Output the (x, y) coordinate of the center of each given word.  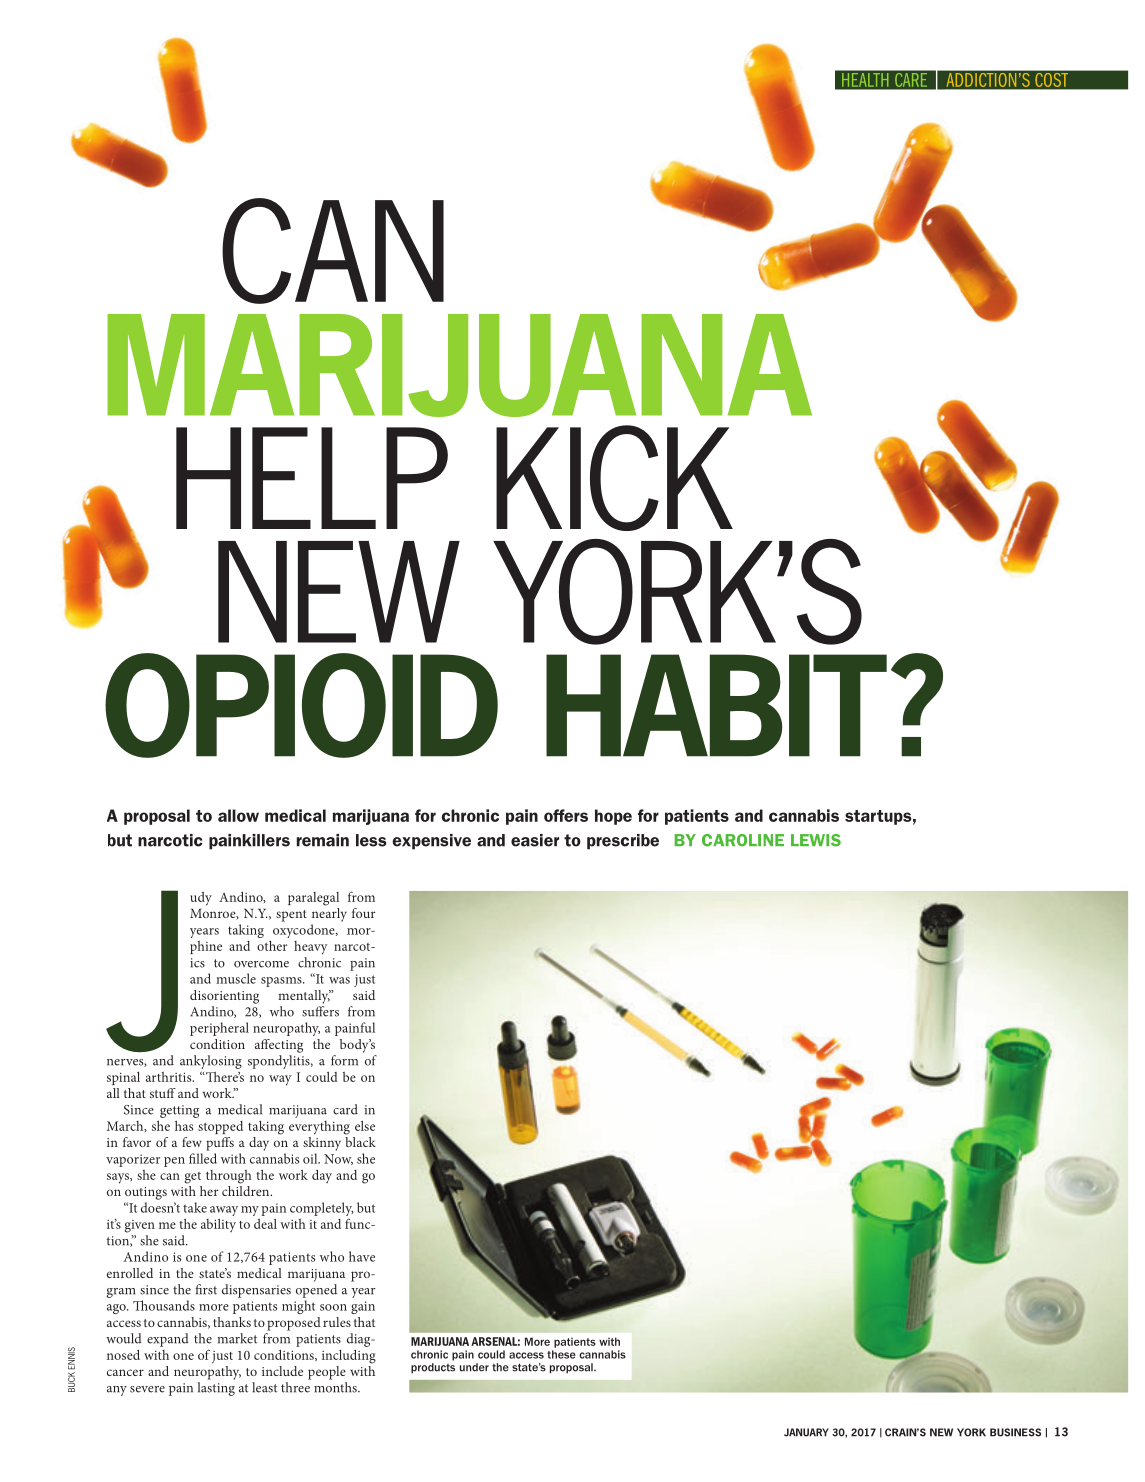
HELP (312, 478)
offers (566, 815)
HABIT (716, 705)
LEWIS (816, 840)
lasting (216, 1389)
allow (238, 815)
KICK (614, 478)
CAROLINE (743, 840)
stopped (220, 1127)
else (365, 1126)
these (561, 1354)
